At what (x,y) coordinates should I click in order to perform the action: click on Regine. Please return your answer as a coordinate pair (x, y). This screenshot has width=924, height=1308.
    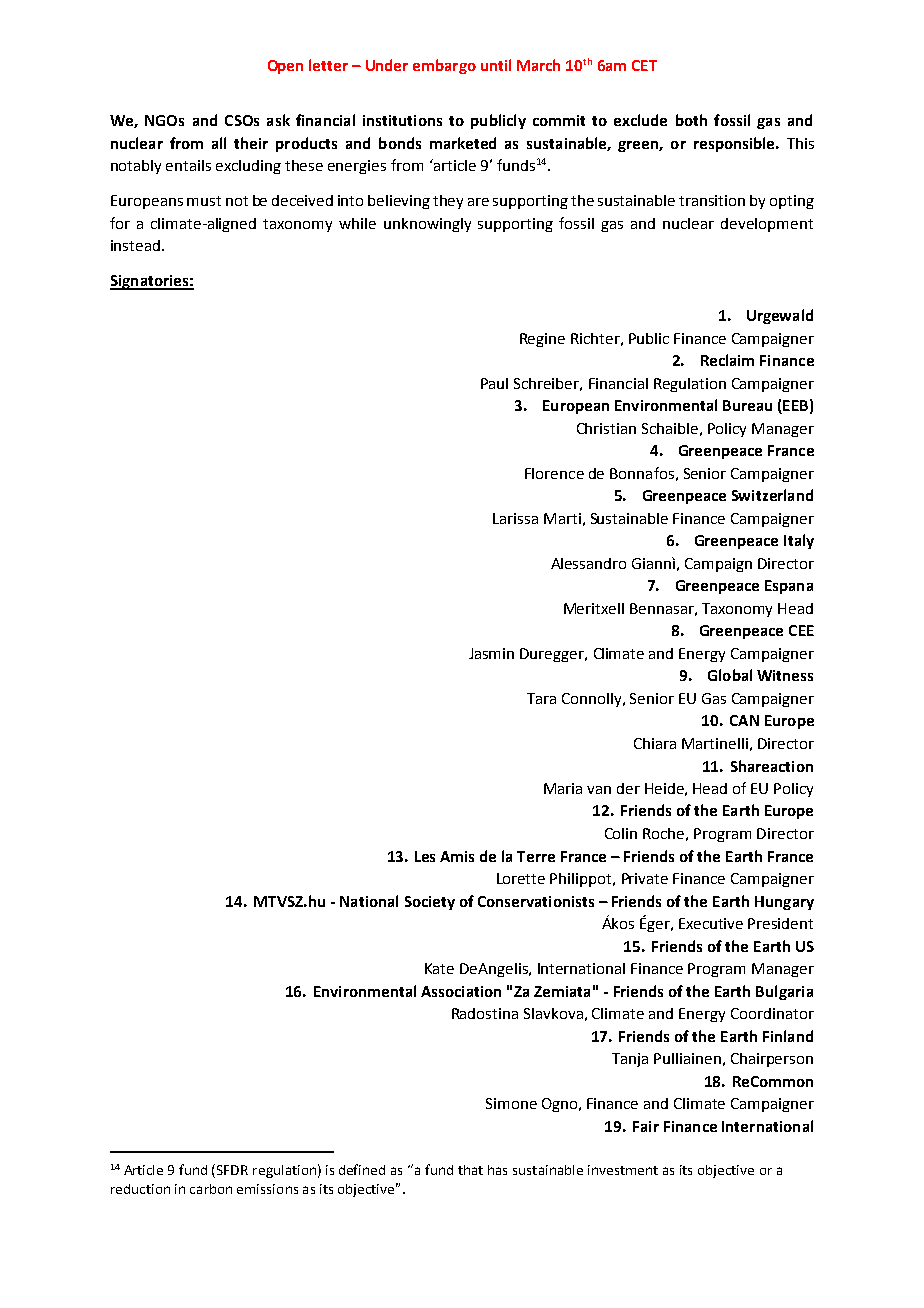
    Looking at the image, I should click on (542, 340).
